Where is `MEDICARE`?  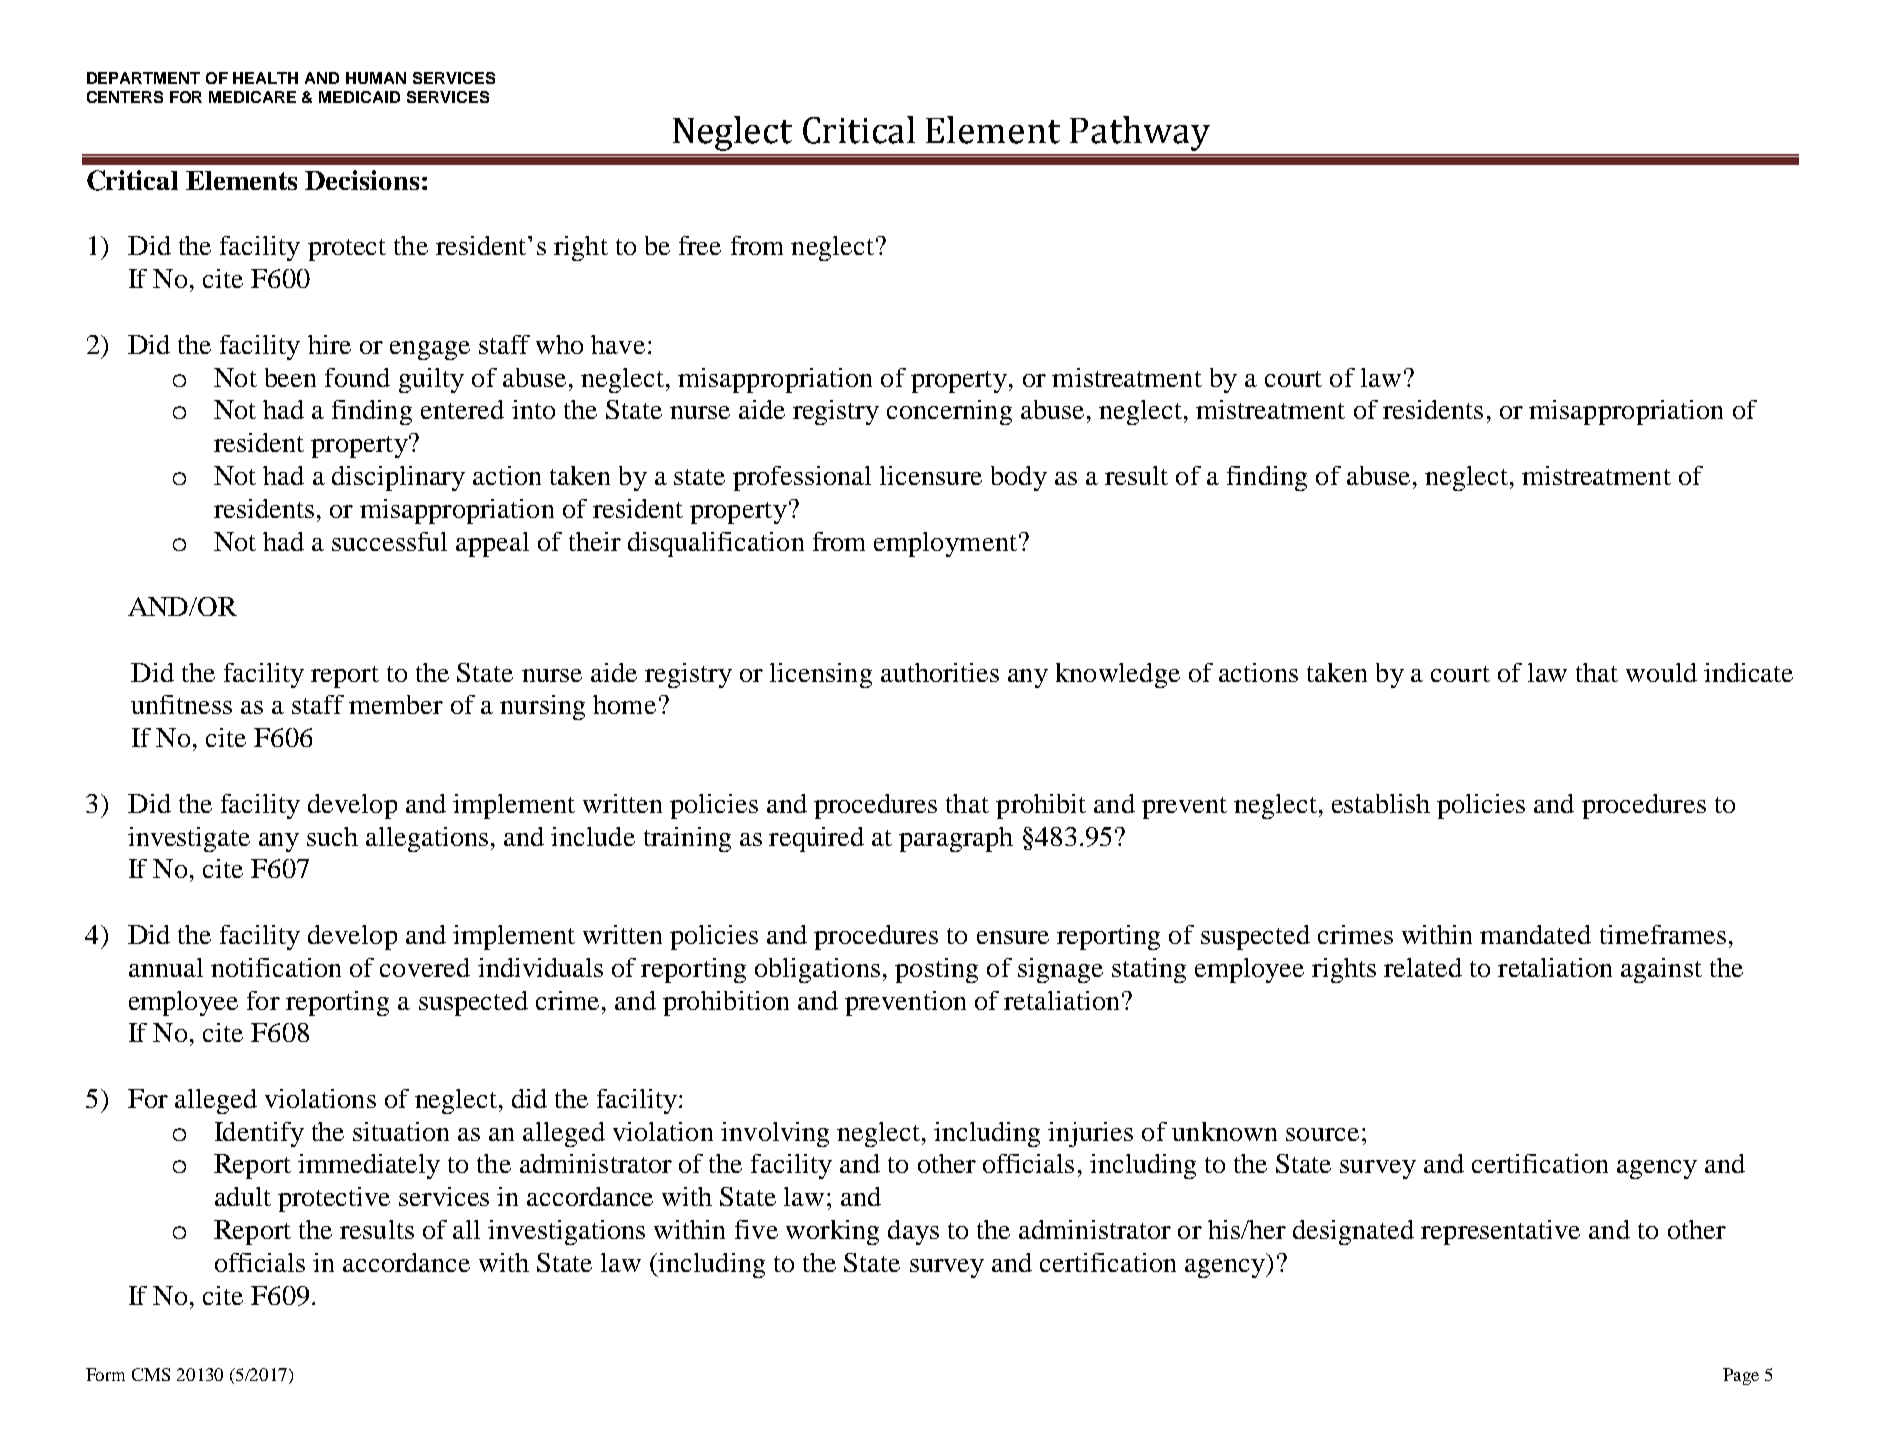 MEDICARE is located at coordinates (252, 97).
